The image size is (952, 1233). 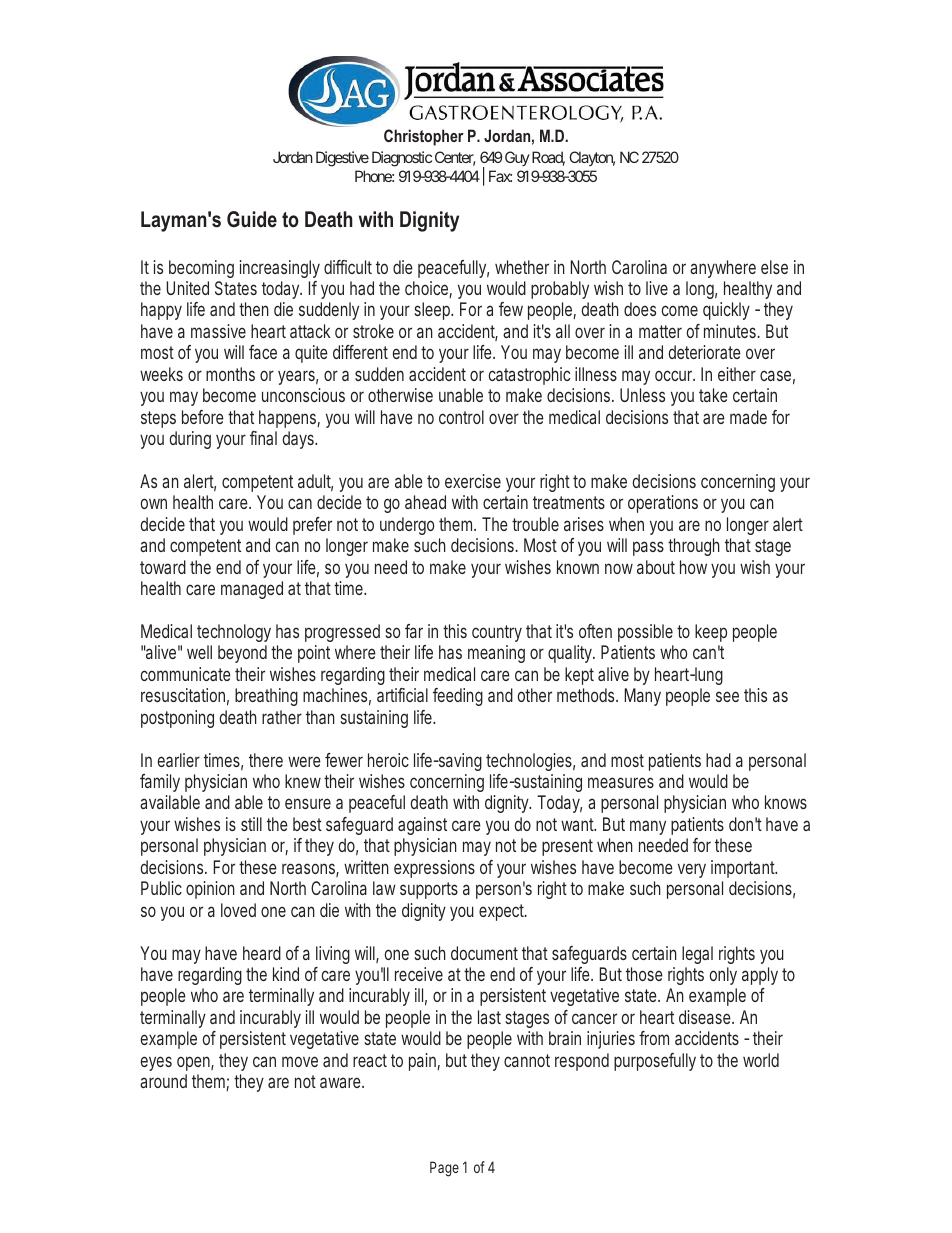 I want to click on Guide, so click(x=252, y=219).
